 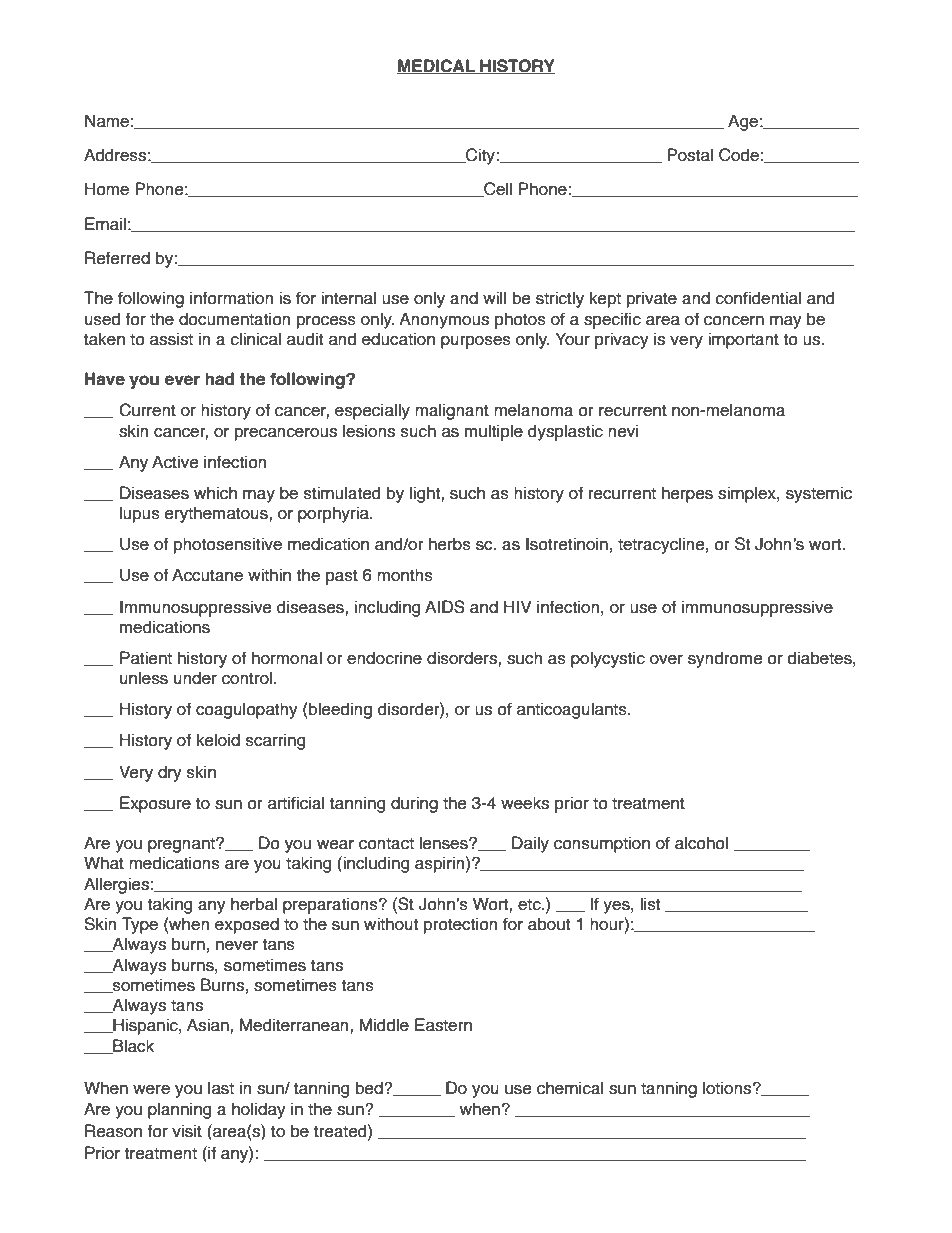 I want to click on syndrome, so click(x=725, y=659).
